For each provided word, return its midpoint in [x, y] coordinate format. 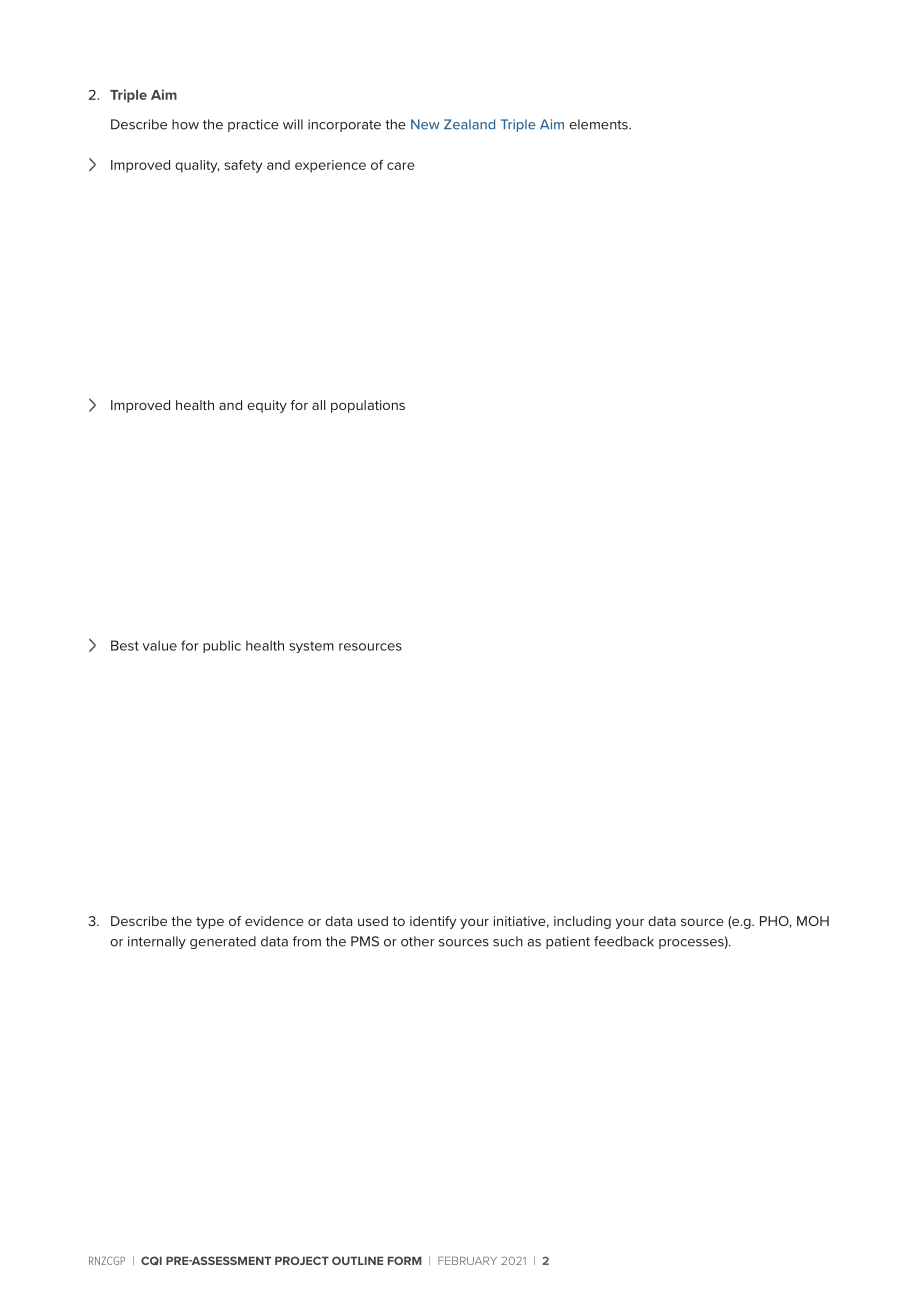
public [222, 646]
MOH [813, 921]
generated [223, 942]
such [508, 941]
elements [599, 124]
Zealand [469, 124]
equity [267, 406]
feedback [624, 941]
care [401, 166]
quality [197, 166]
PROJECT [302, 1260]
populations [368, 406]
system [311, 647]
